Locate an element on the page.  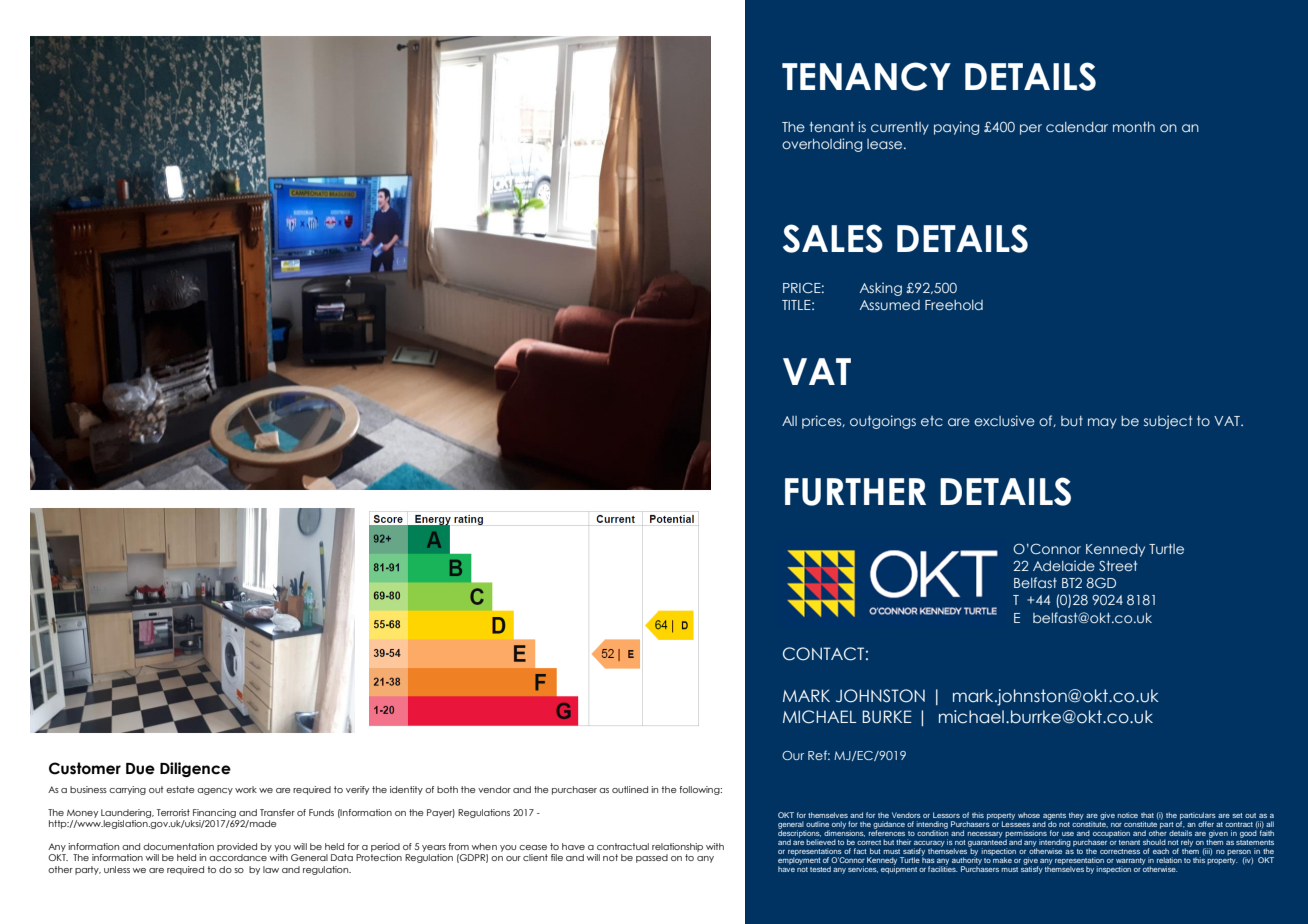
BURKE is located at coordinates (887, 717).
